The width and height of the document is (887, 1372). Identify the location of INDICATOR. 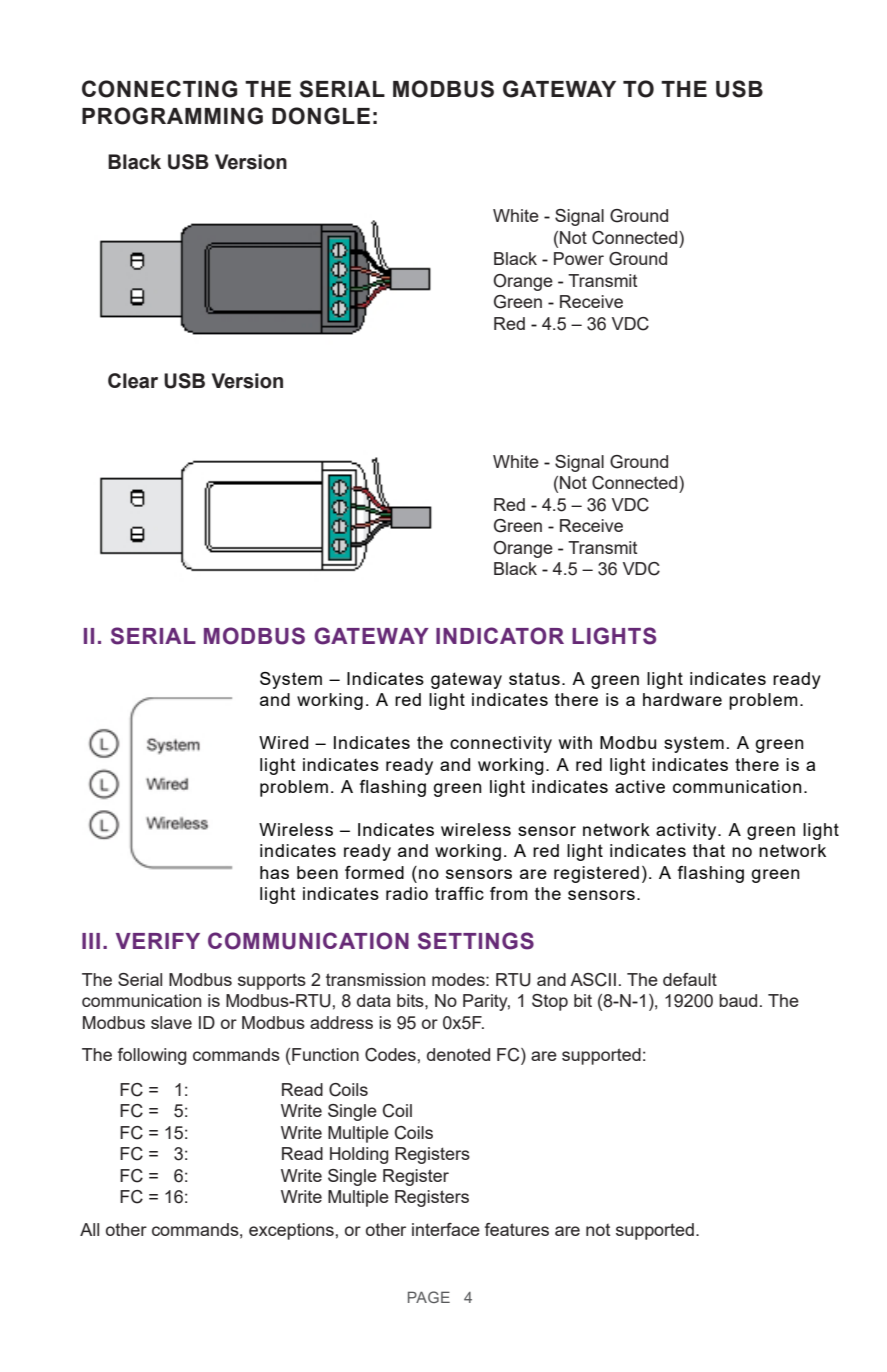
(500, 636).
